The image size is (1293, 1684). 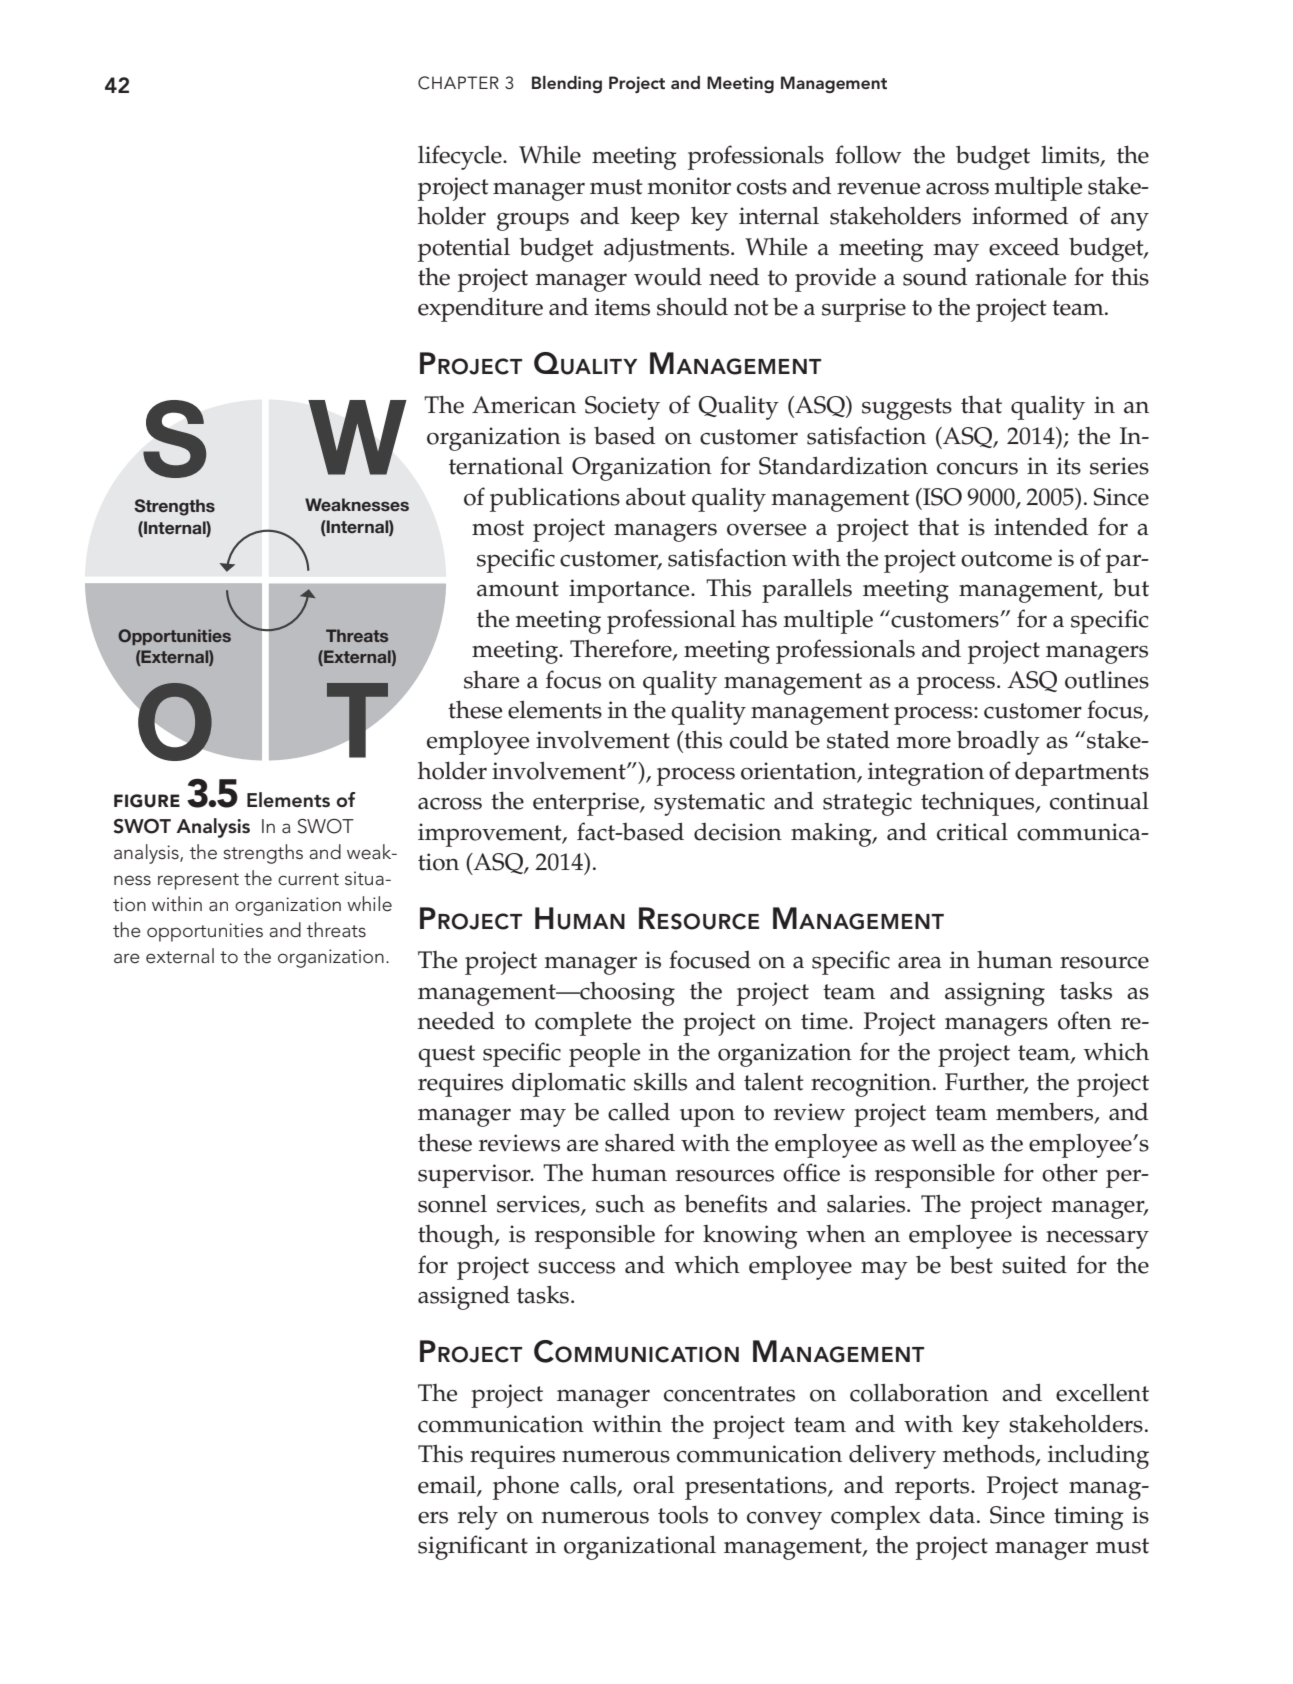 I want to click on email, so click(x=448, y=1485).
